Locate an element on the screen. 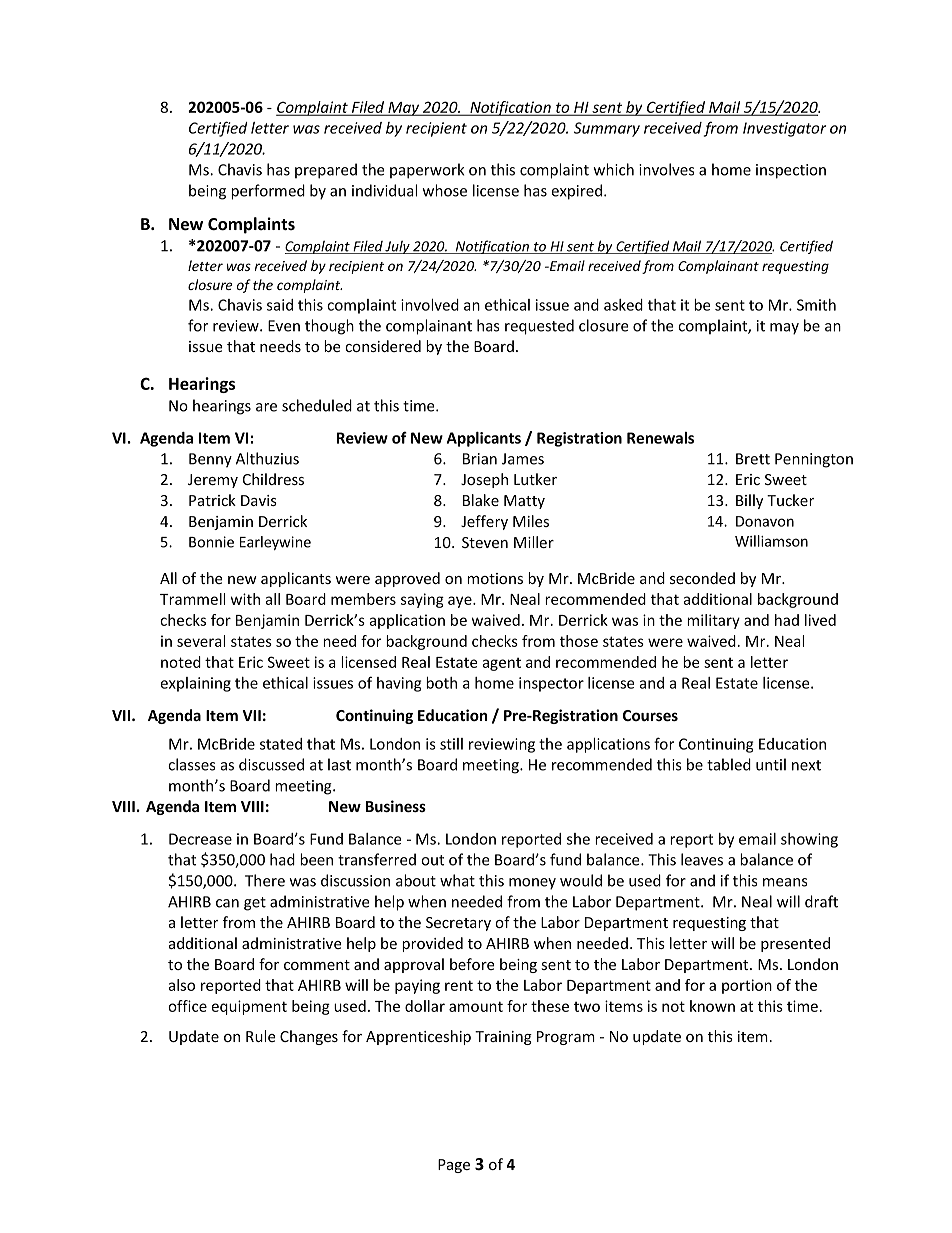 This screenshot has width=952, height=1233. tabled is located at coordinates (729, 764).
